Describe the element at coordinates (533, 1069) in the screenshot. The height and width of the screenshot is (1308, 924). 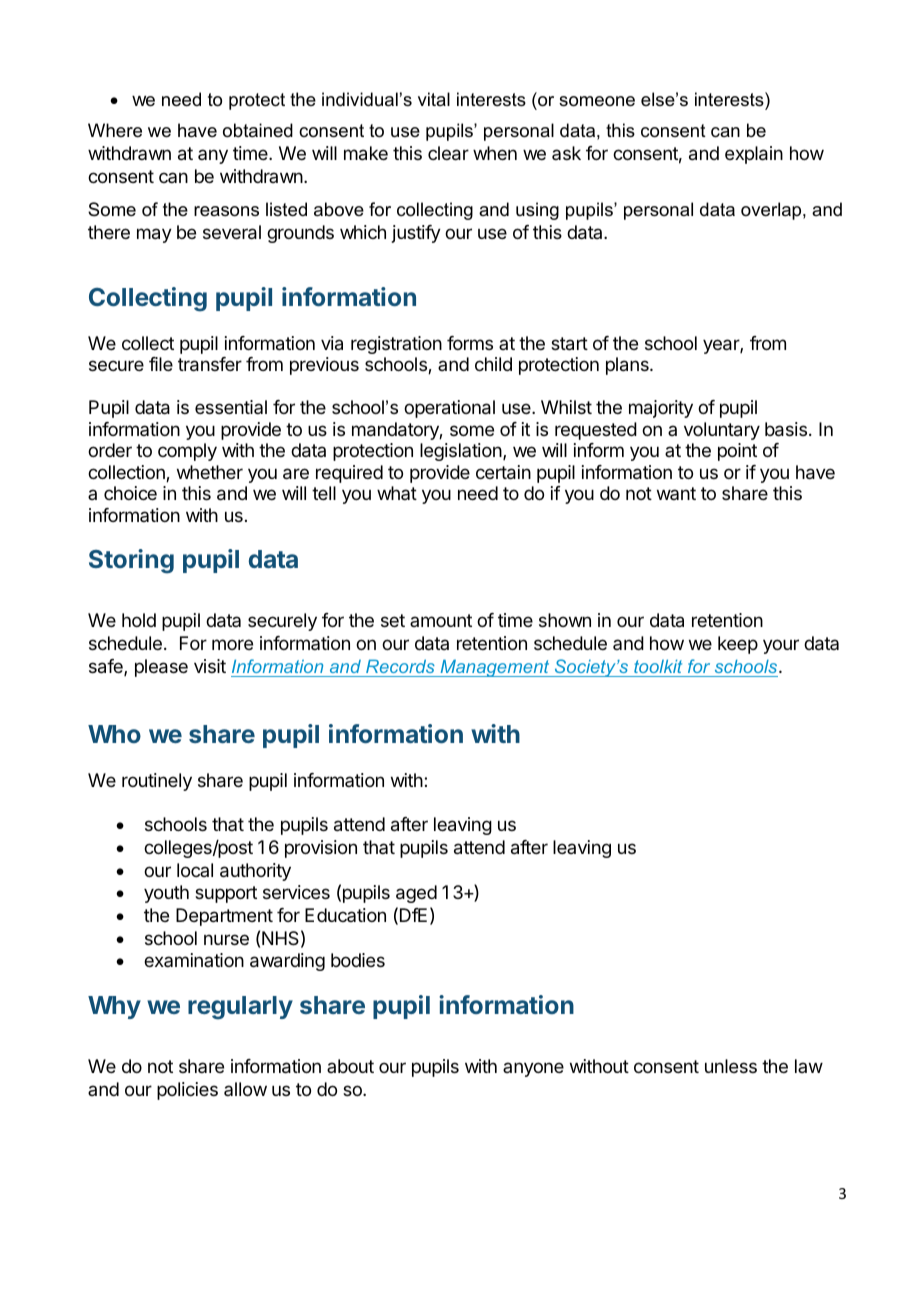
I see `anyone` at that location.
